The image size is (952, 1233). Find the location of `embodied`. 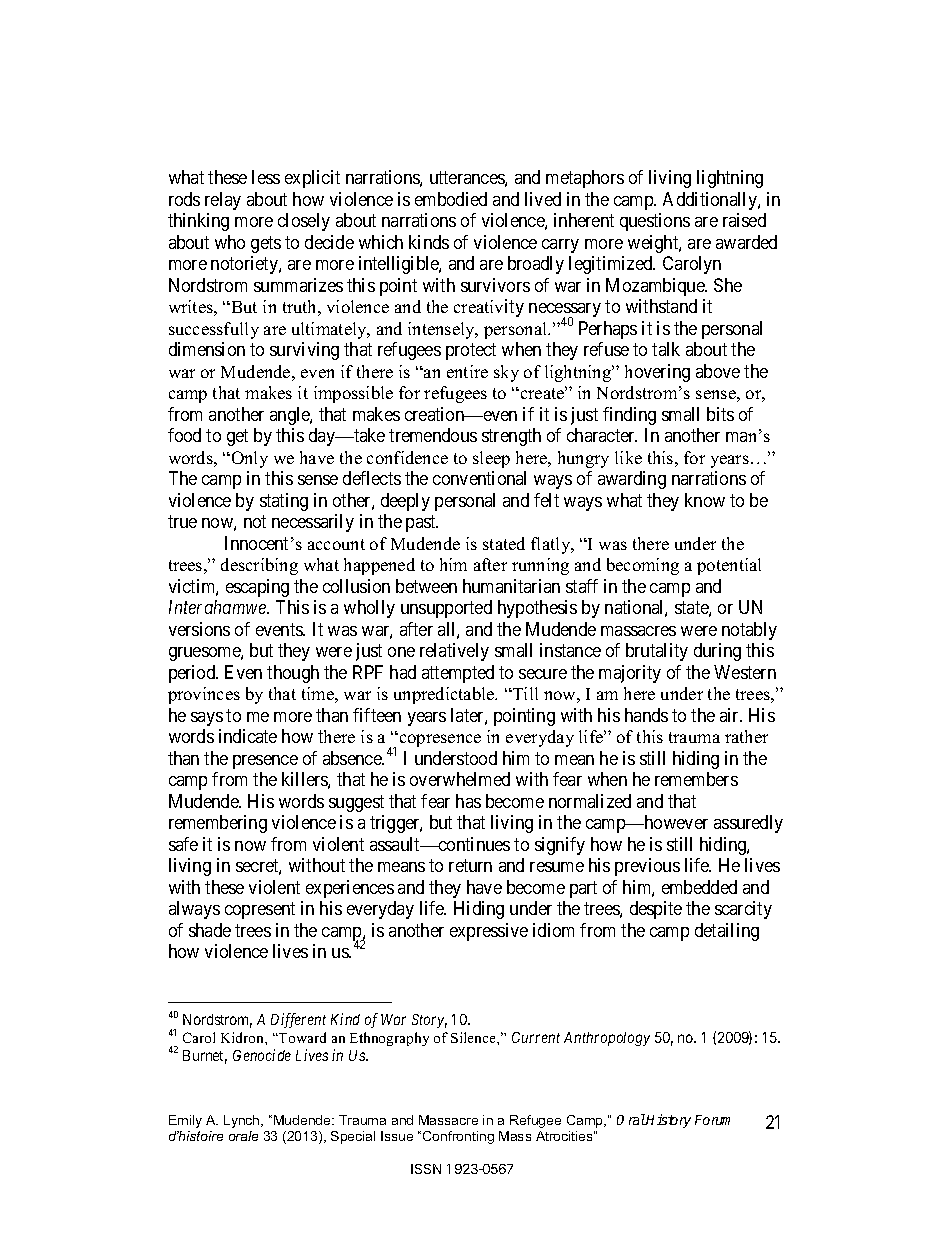

embodied is located at coordinates (451, 199).
